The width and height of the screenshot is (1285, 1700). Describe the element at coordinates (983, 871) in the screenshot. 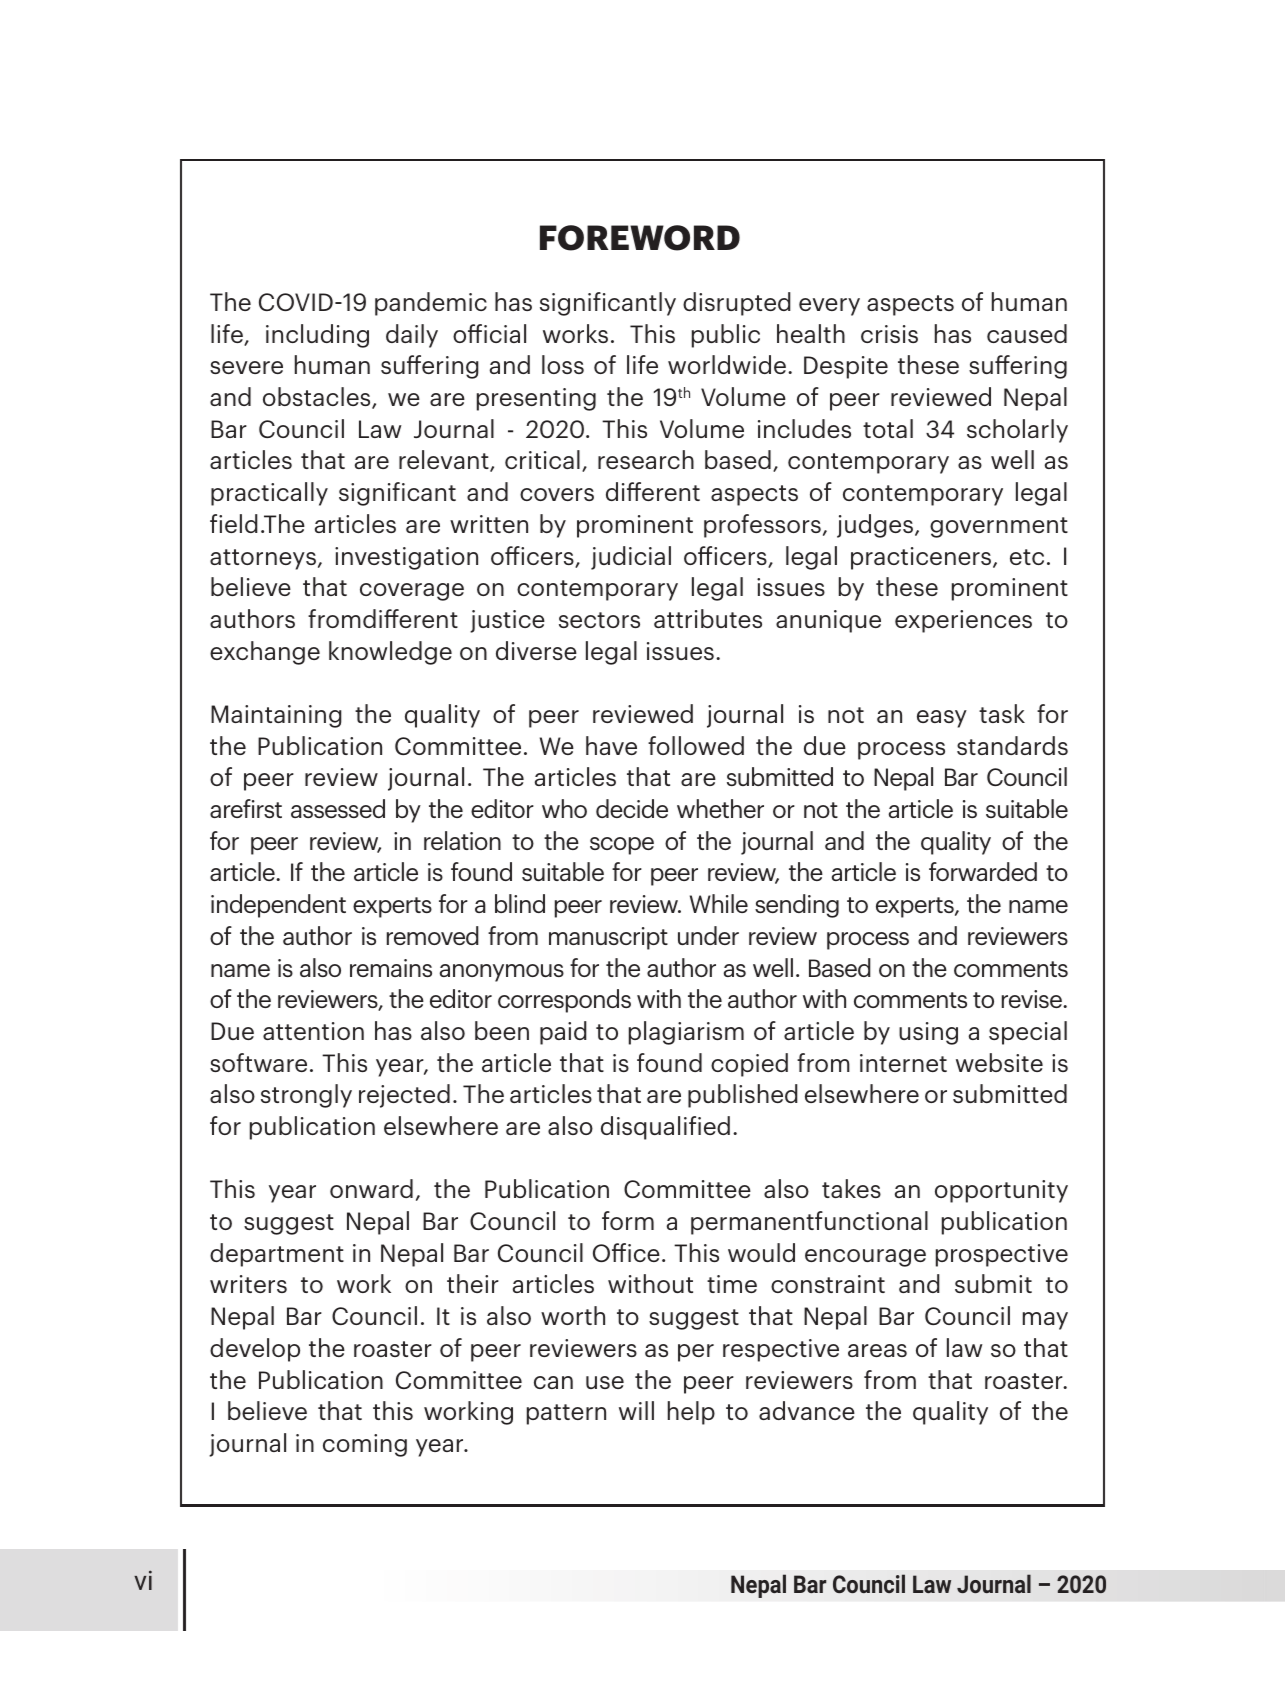

I see `forwarded` at that location.
